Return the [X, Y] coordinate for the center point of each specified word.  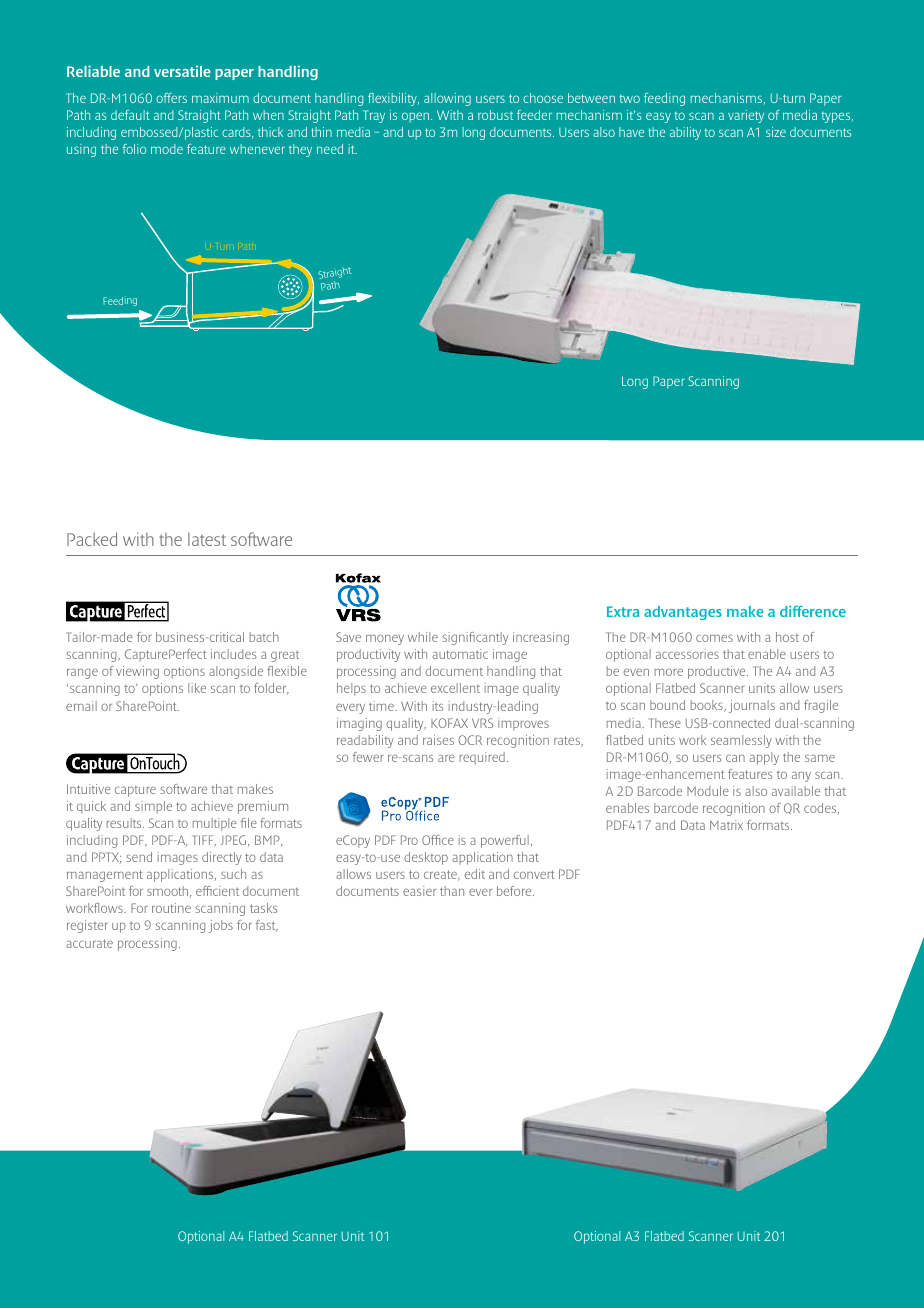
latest [207, 539]
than [452, 891]
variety [746, 116]
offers [171, 98]
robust [495, 115]
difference [813, 611]
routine [171, 908]
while [423, 637]
